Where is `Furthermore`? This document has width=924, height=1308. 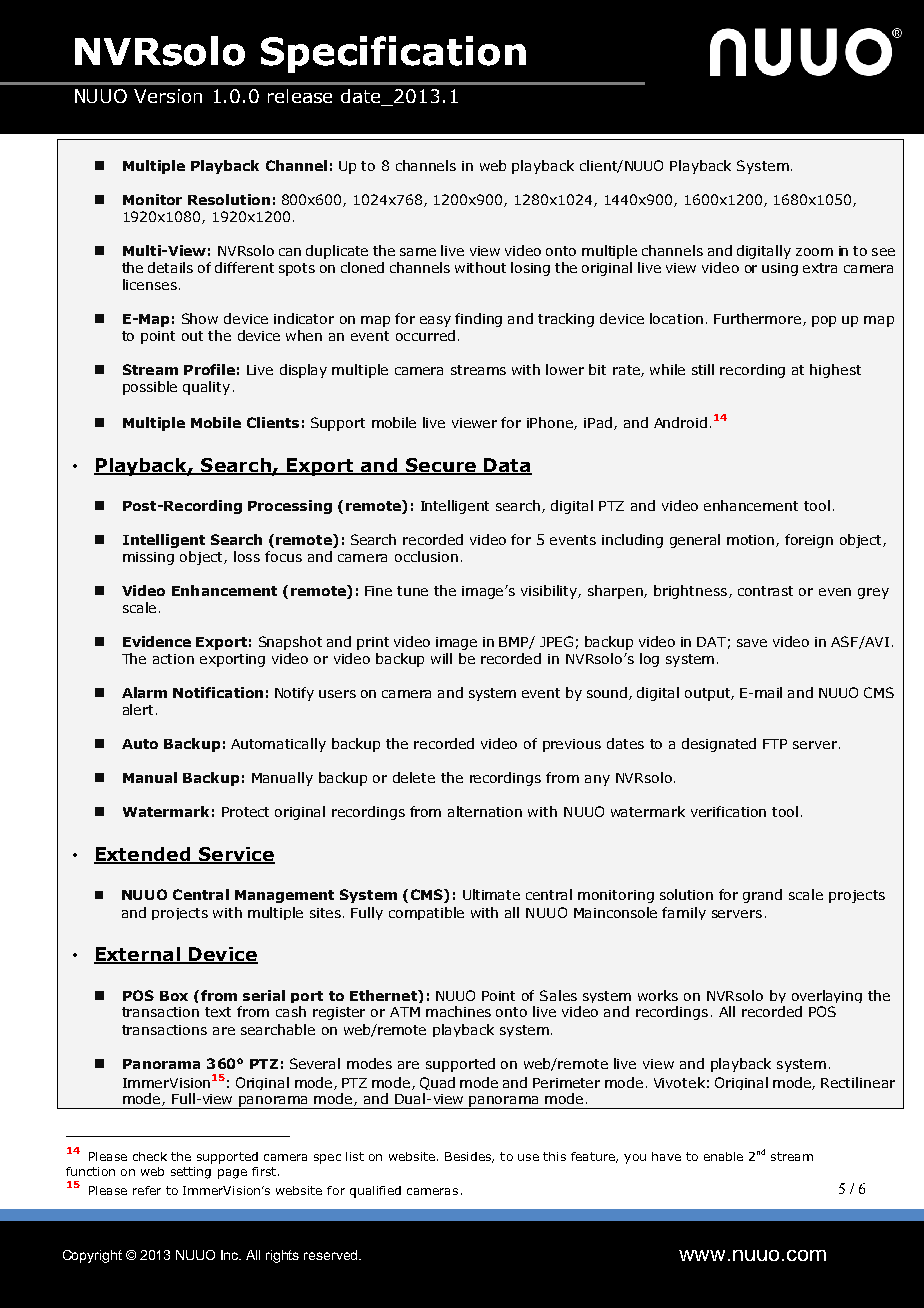 Furthermore is located at coordinates (759, 319).
